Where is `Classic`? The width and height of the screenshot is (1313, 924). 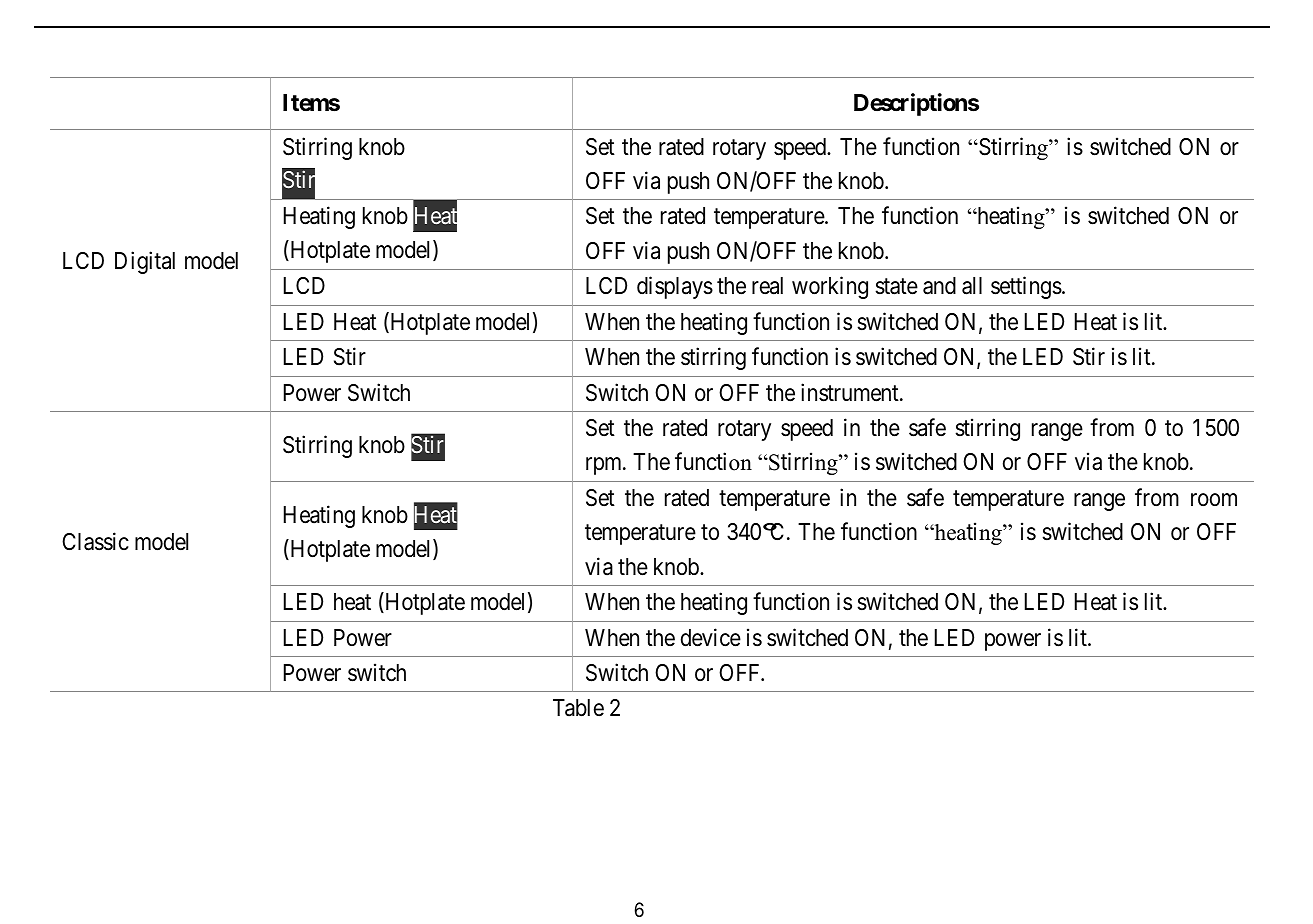
Classic is located at coordinates (95, 541).
